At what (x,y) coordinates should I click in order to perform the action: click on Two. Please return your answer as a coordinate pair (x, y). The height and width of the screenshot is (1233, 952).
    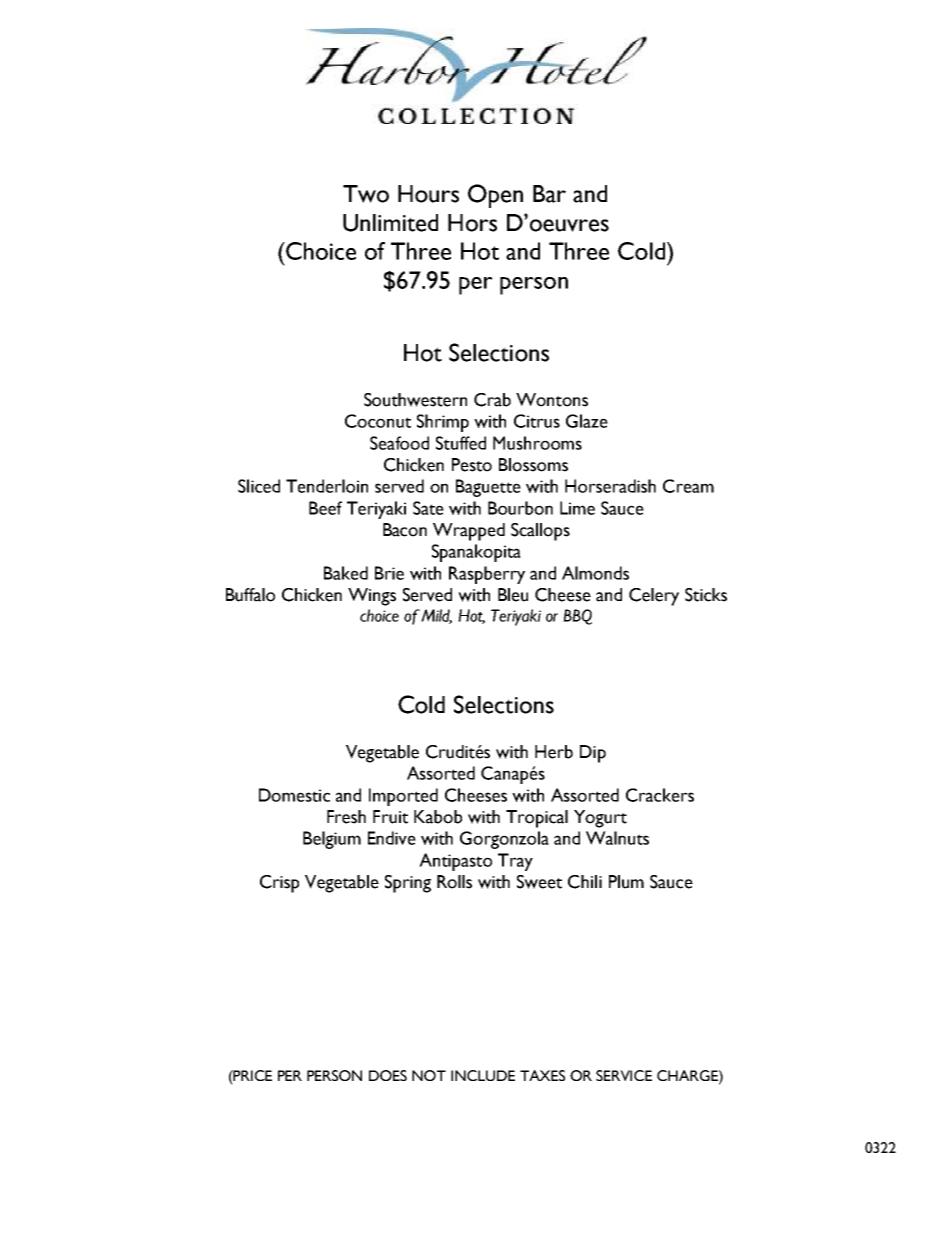
    Looking at the image, I should click on (366, 194).
